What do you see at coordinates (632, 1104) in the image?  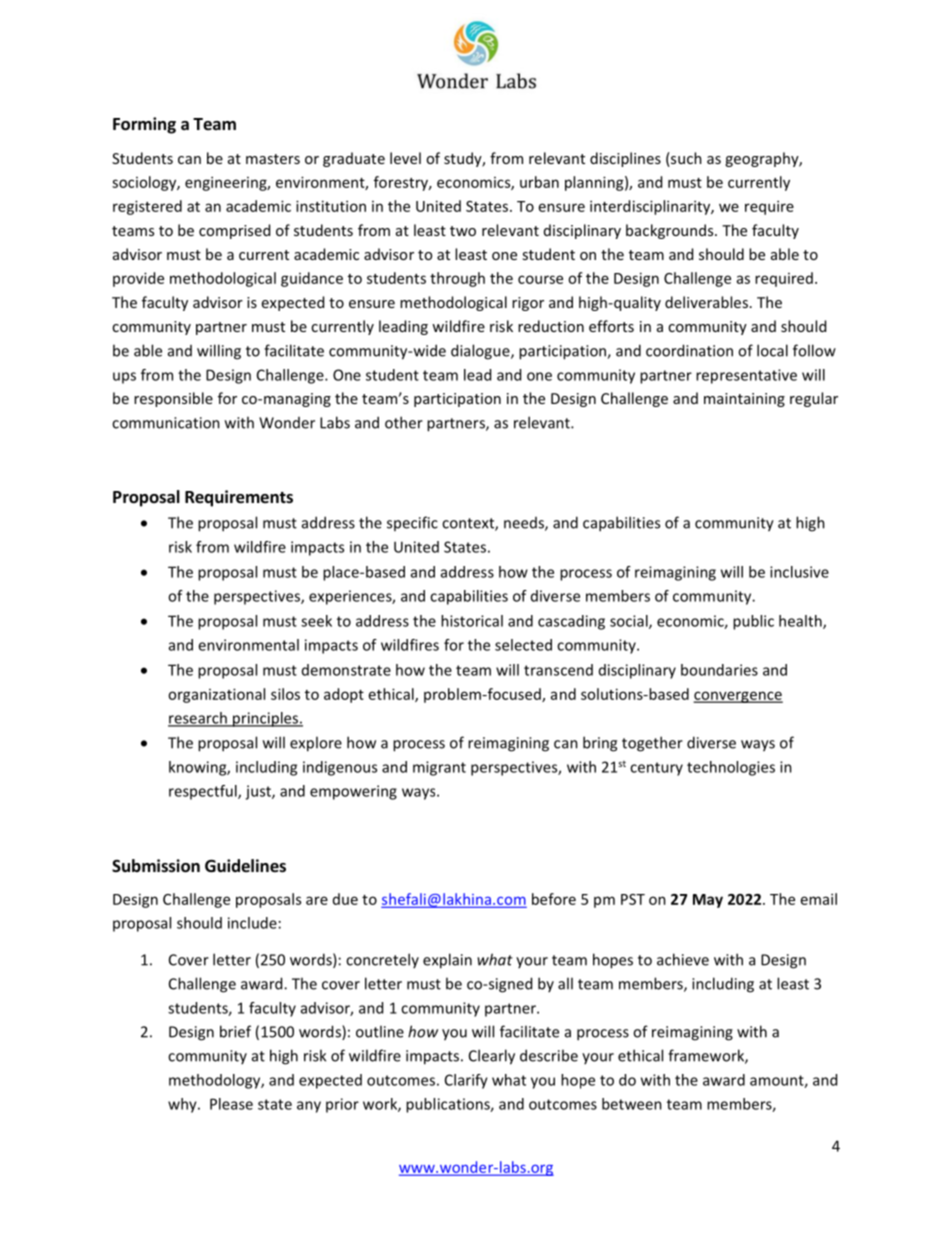 I see `between` at bounding box center [632, 1104].
